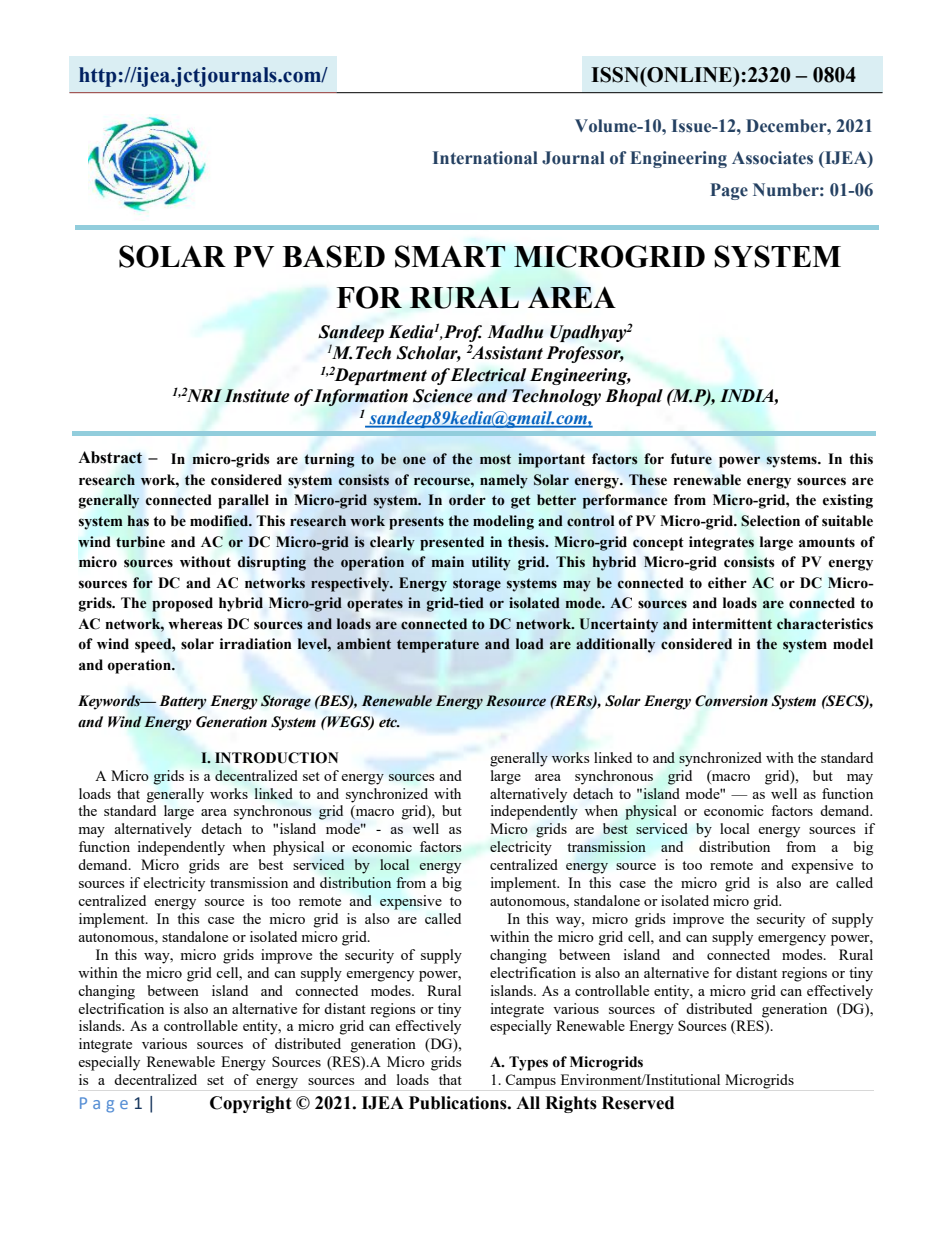 This screenshot has width=952, height=1233. I want to click on Copyright, so click(251, 1104).
